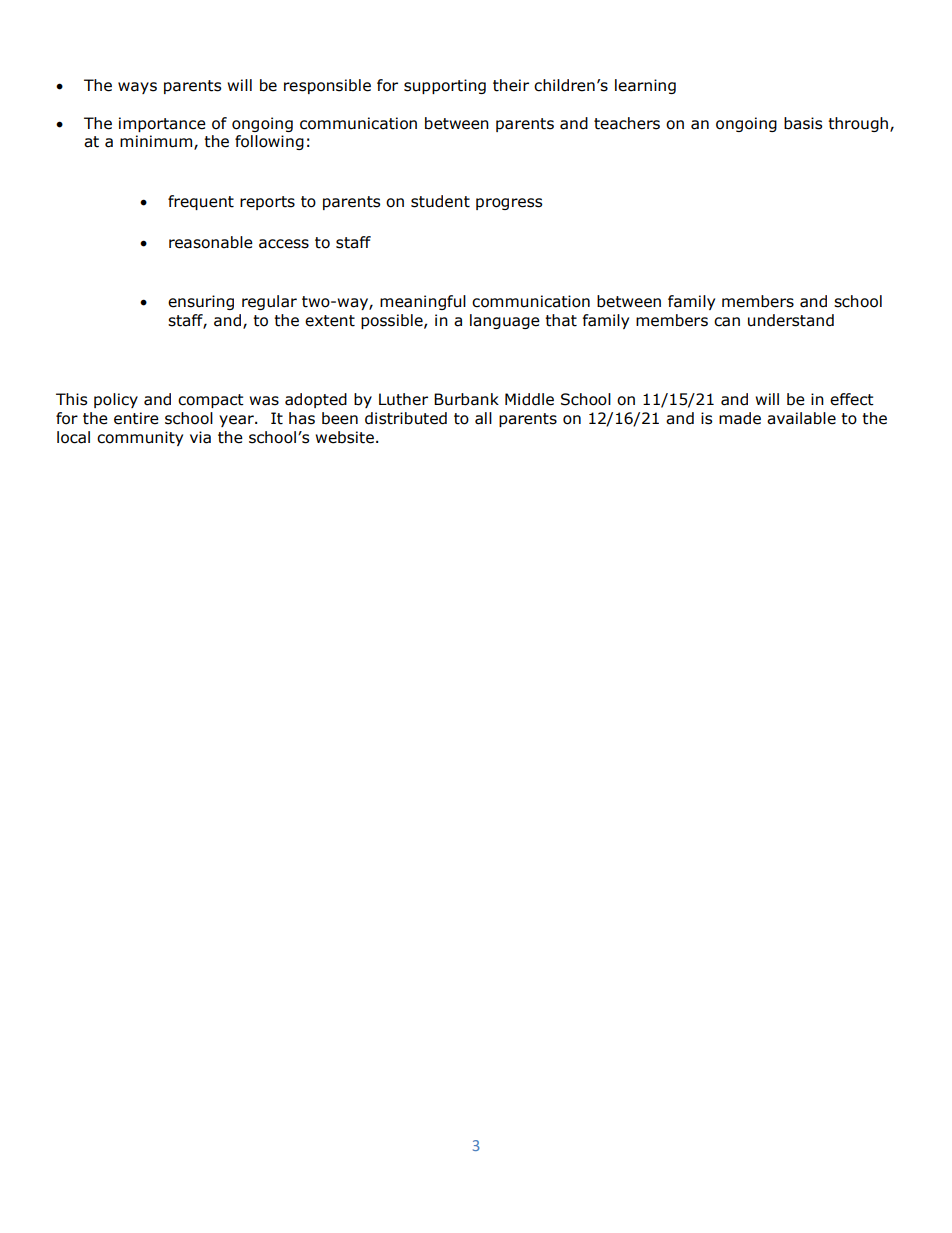 The image size is (952, 1233). I want to click on understand, so click(791, 320).
